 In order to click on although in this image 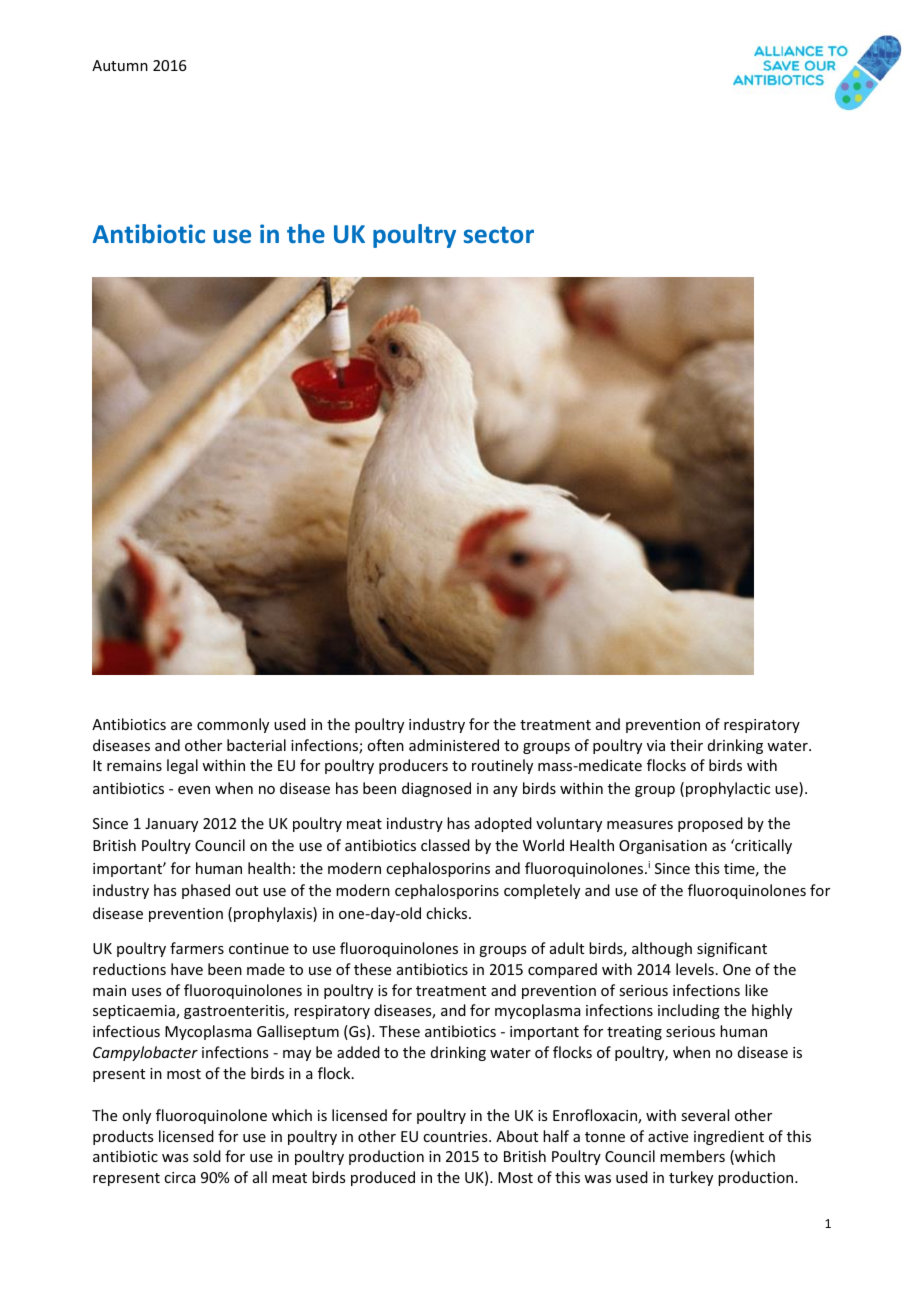, I will do `click(662, 949)`.
